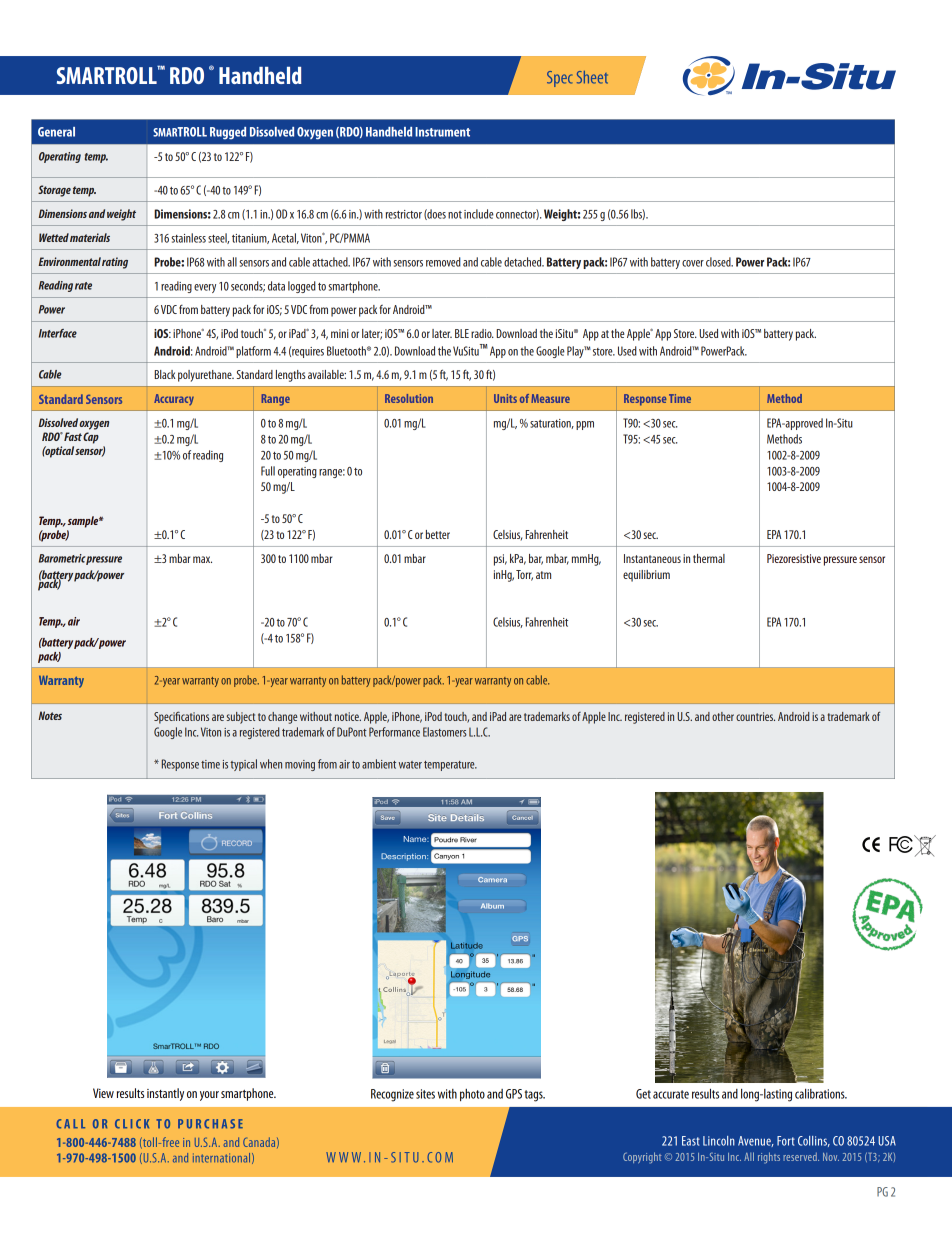 The image size is (952, 1233). What do you see at coordinates (132, 1124) in the screenshot?
I see `CLICK` at bounding box center [132, 1124].
